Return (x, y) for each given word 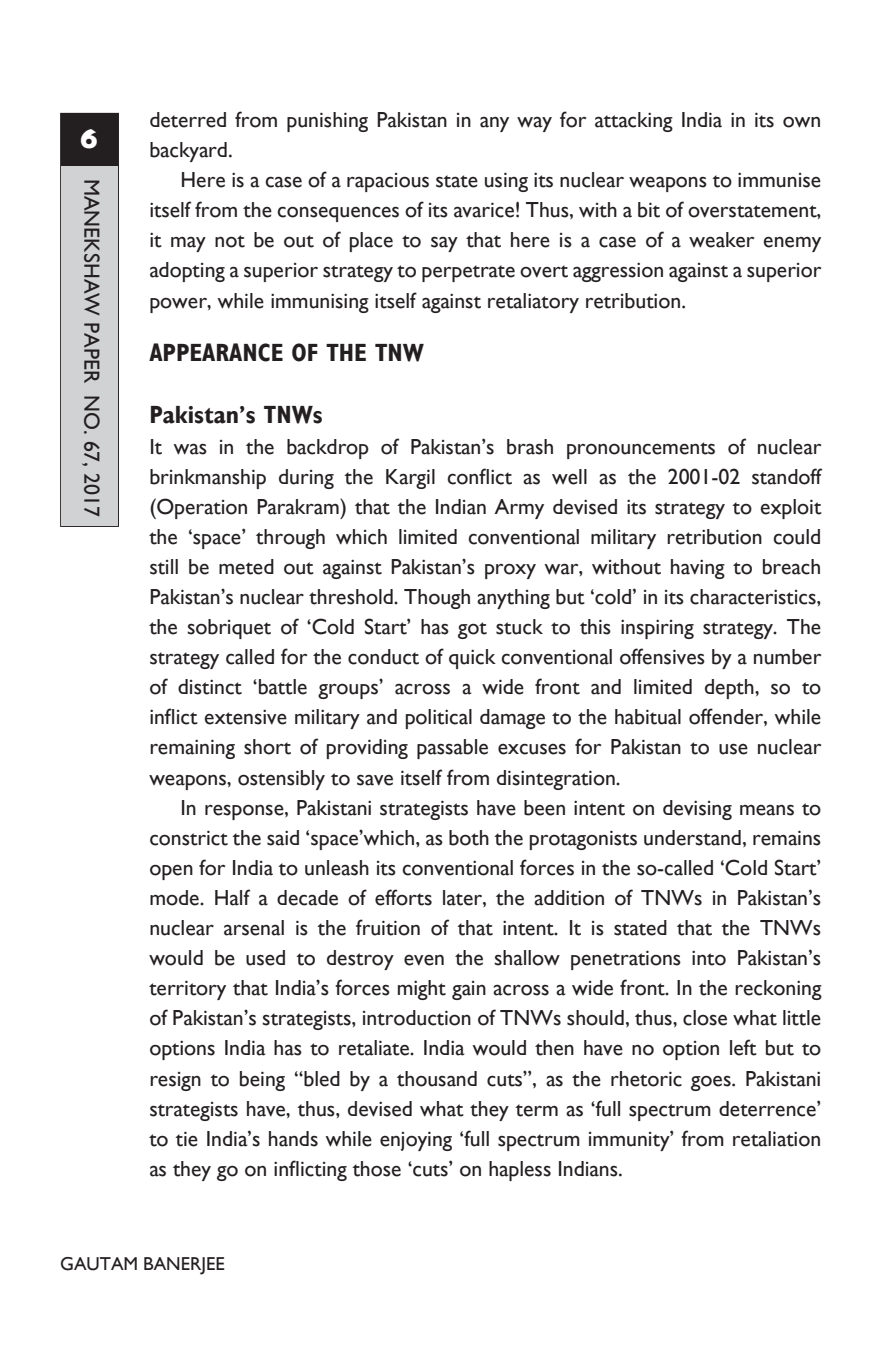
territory (187, 990)
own (801, 122)
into (709, 958)
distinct (210, 687)
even (424, 960)
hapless (520, 1171)
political (439, 719)
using (506, 182)
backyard (188, 152)
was (190, 449)
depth (730, 689)
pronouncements (641, 450)
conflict (479, 476)
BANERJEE (184, 1266)
